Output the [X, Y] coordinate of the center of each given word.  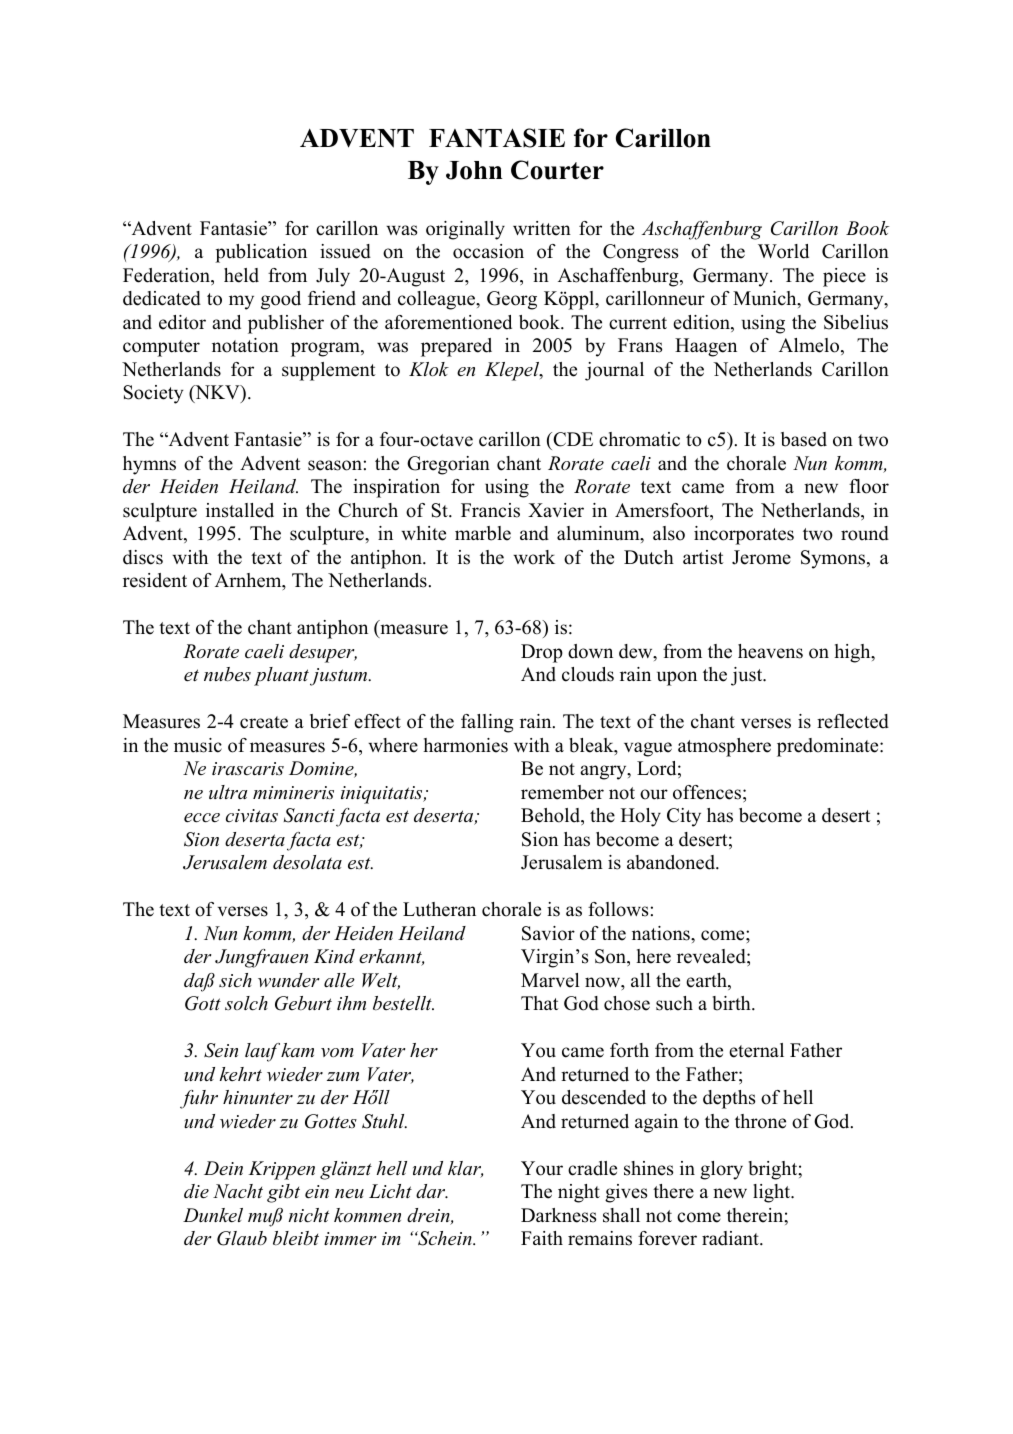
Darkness [558, 1215]
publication [261, 253]
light [773, 1193]
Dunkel [213, 1215]
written [542, 228]
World [783, 251]
